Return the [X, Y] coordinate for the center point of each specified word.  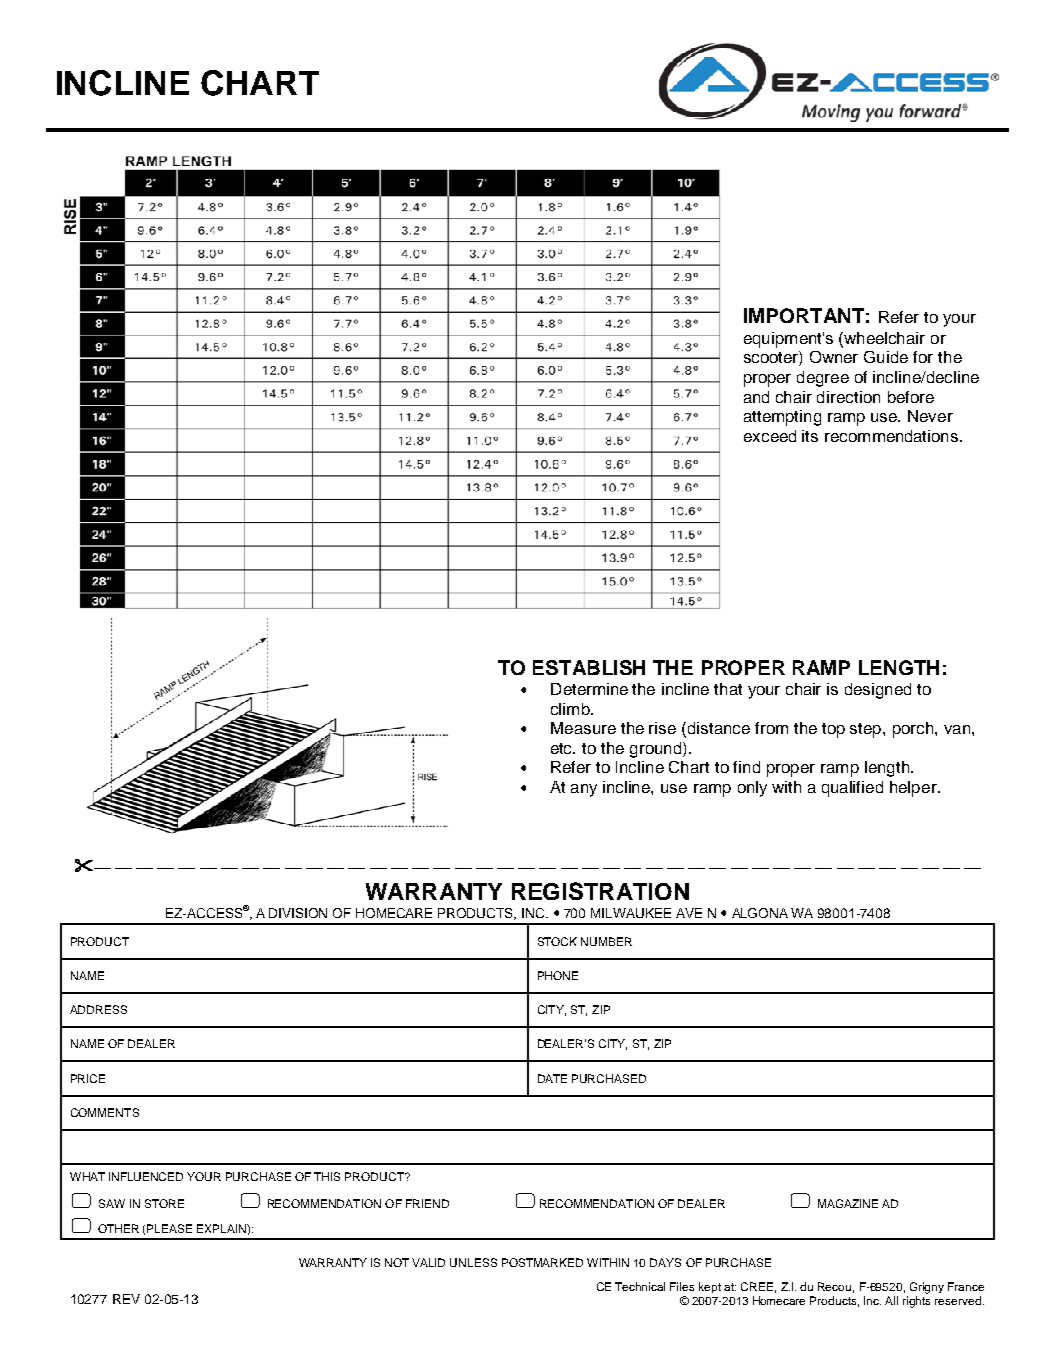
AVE [689, 913]
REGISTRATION [600, 891]
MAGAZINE [848, 1203]
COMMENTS [105, 1112]
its [810, 436]
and [756, 397]
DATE [552, 1078]
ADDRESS [98, 1009]
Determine [589, 689]
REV [126, 1299]
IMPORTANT [804, 315]
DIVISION [298, 913]
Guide [886, 357]
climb [571, 709]
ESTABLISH [589, 667]
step [867, 730]
